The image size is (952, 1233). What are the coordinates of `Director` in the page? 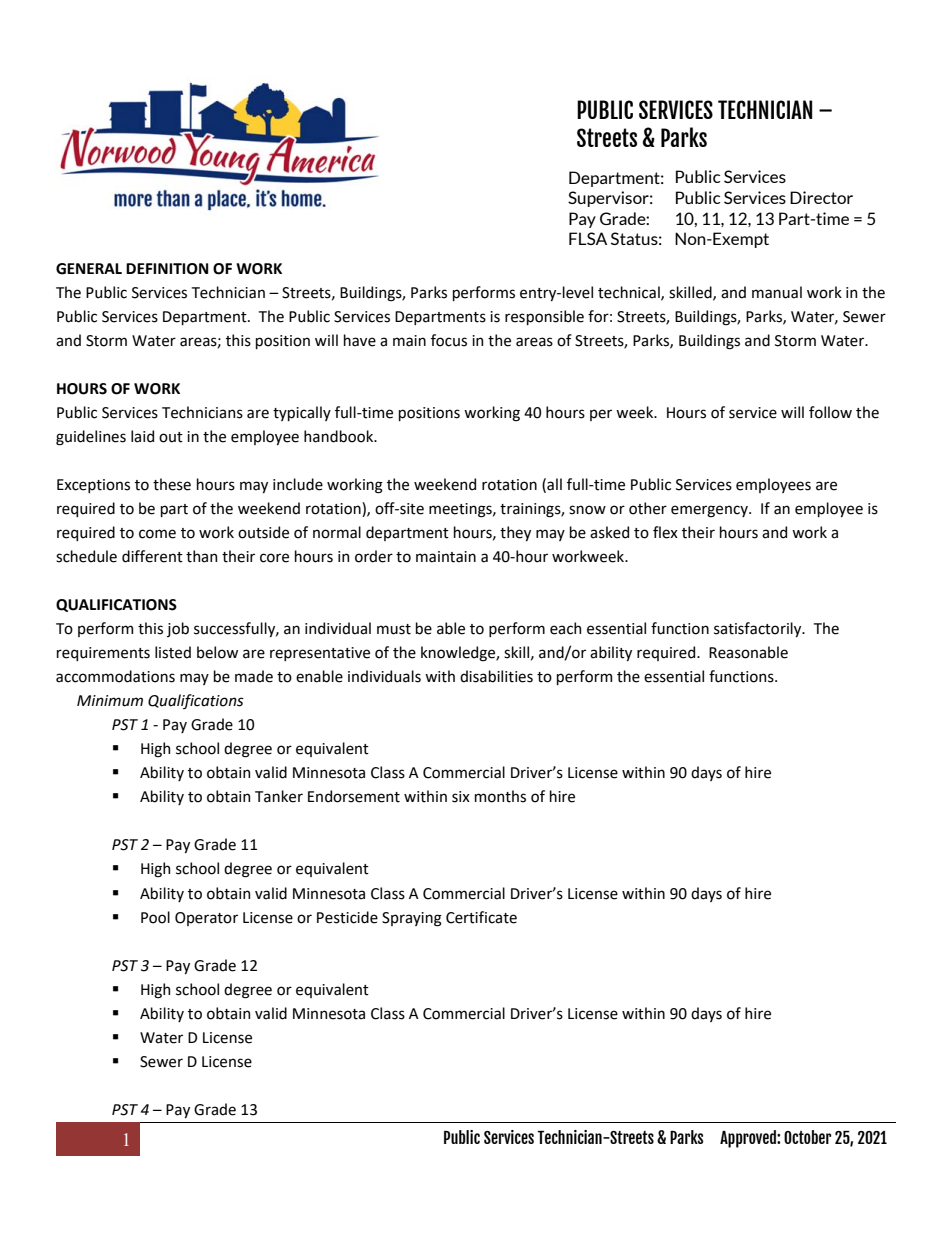 It's located at (821, 197).
